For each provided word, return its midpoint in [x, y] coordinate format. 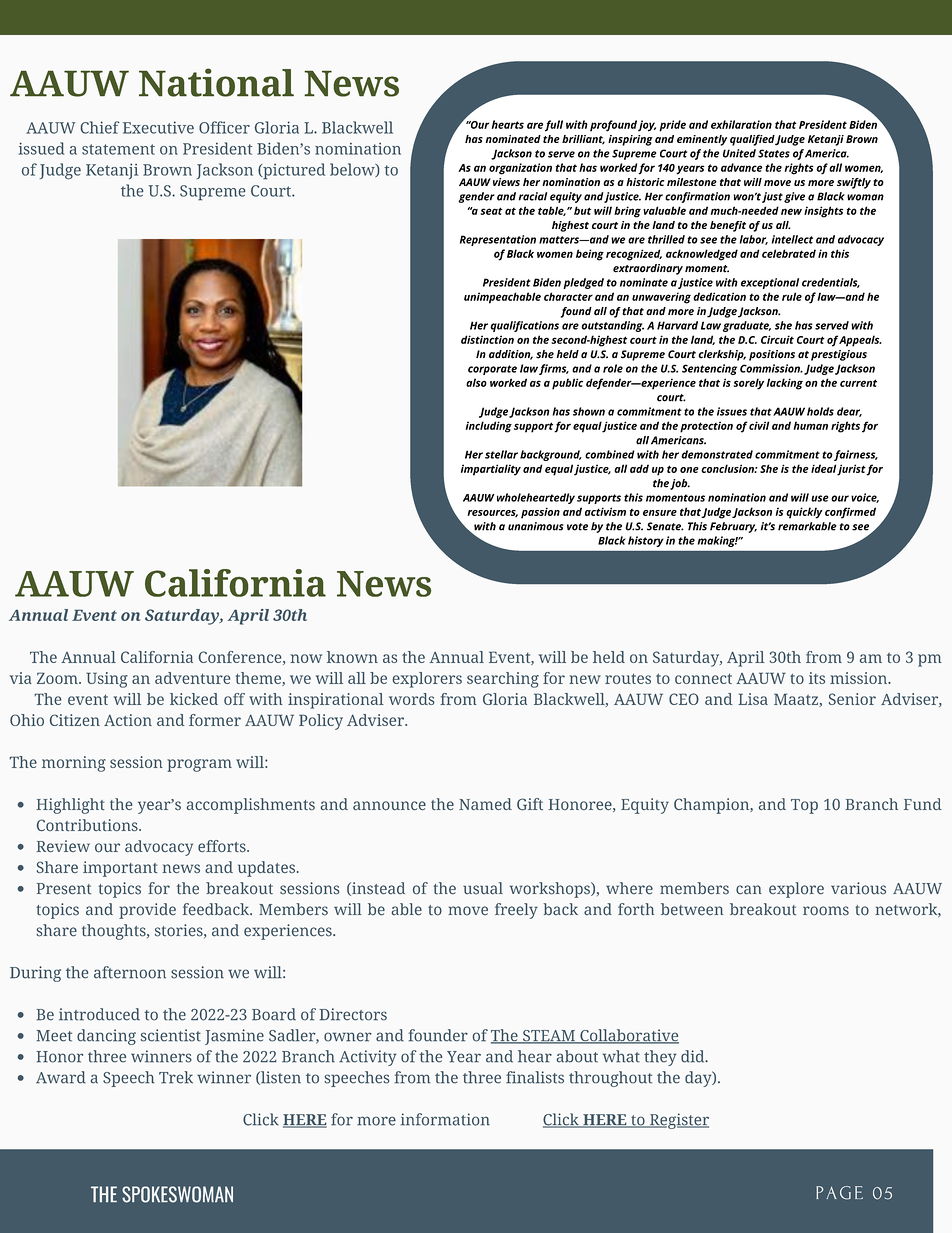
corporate [492, 370]
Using [107, 680]
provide [147, 911]
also [476, 382]
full [554, 126]
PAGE [839, 1193]
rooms [826, 911]
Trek [176, 1077]
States [774, 153]
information [445, 1119]
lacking [785, 384]
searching [503, 680]
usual [483, 888]
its [817, 678]
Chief [100, 127]
